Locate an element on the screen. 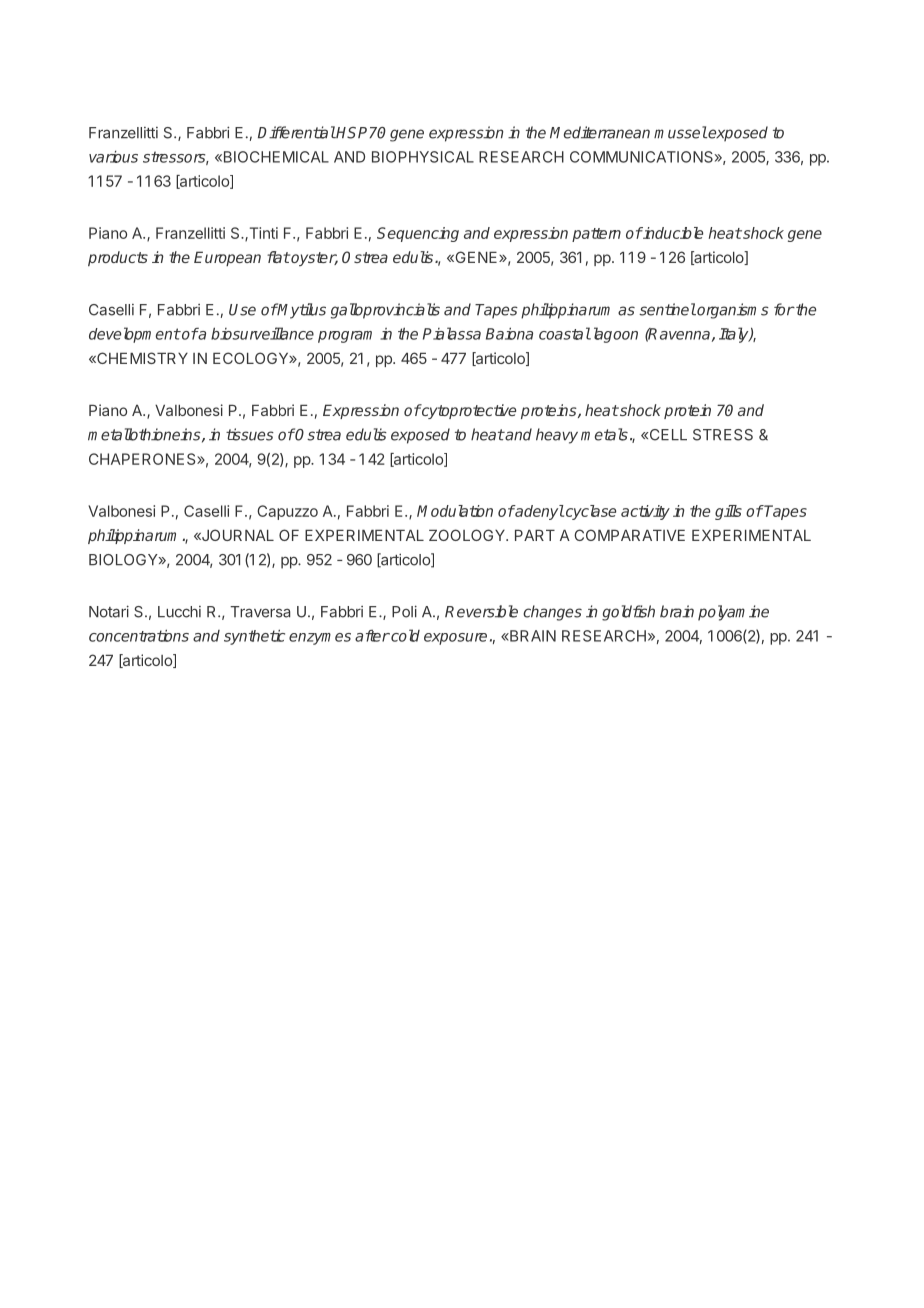  European is located at coordinates (227, 258).
